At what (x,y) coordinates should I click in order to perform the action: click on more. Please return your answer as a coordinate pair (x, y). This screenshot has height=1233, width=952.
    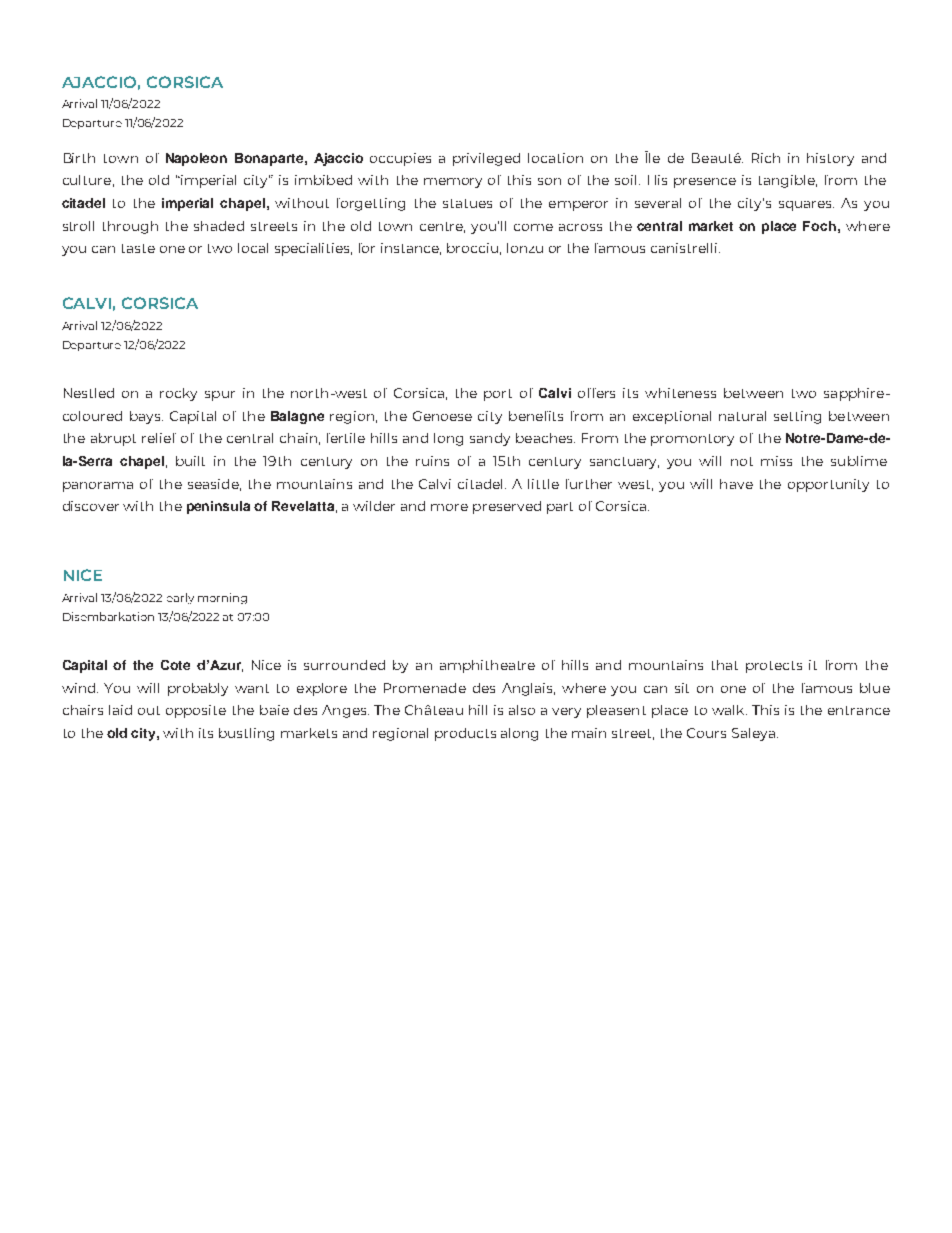
    Looking at the image, I should click on (449, 507).
